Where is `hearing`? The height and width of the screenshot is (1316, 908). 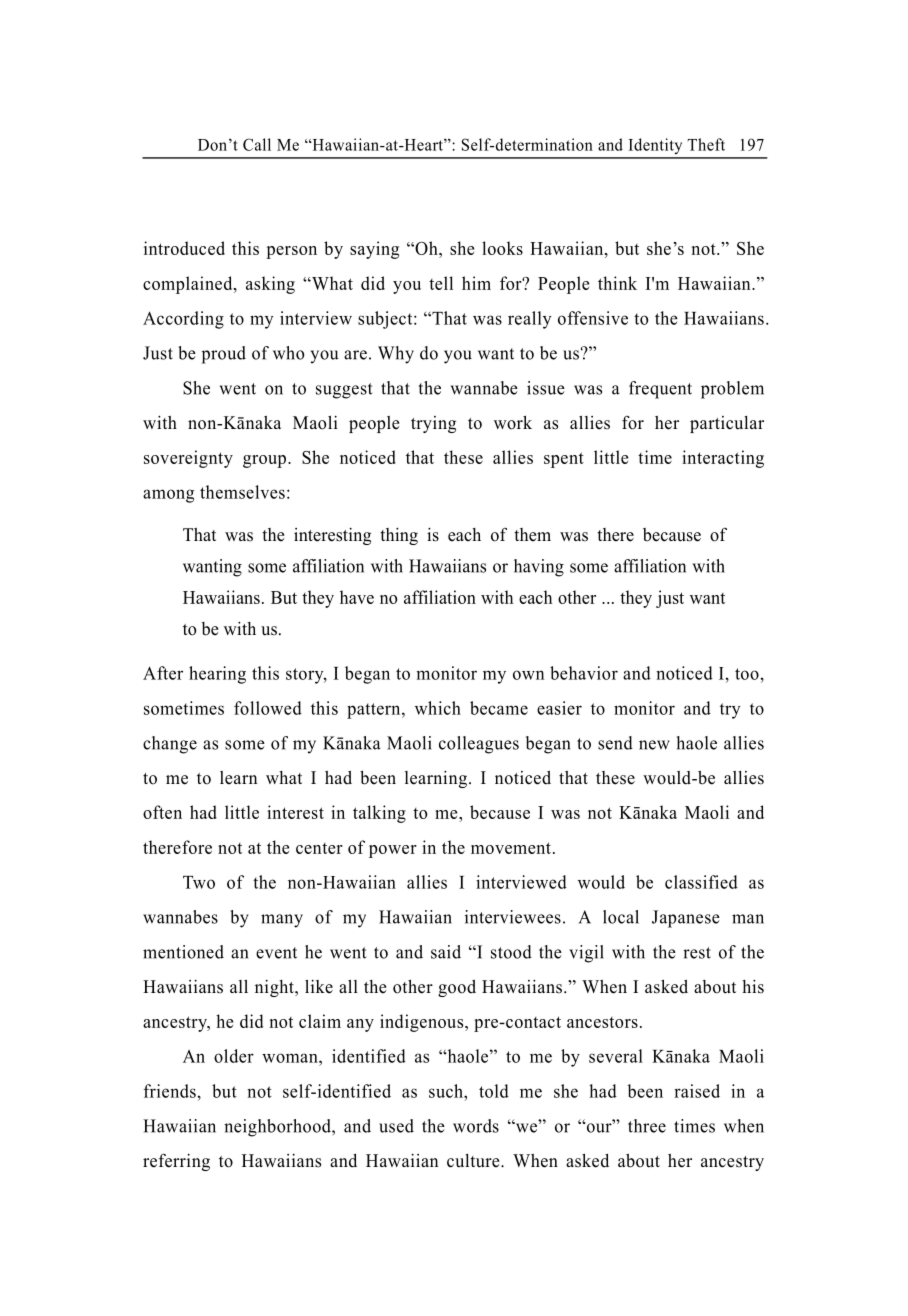
hearing is located at coordinates (217, 675).
